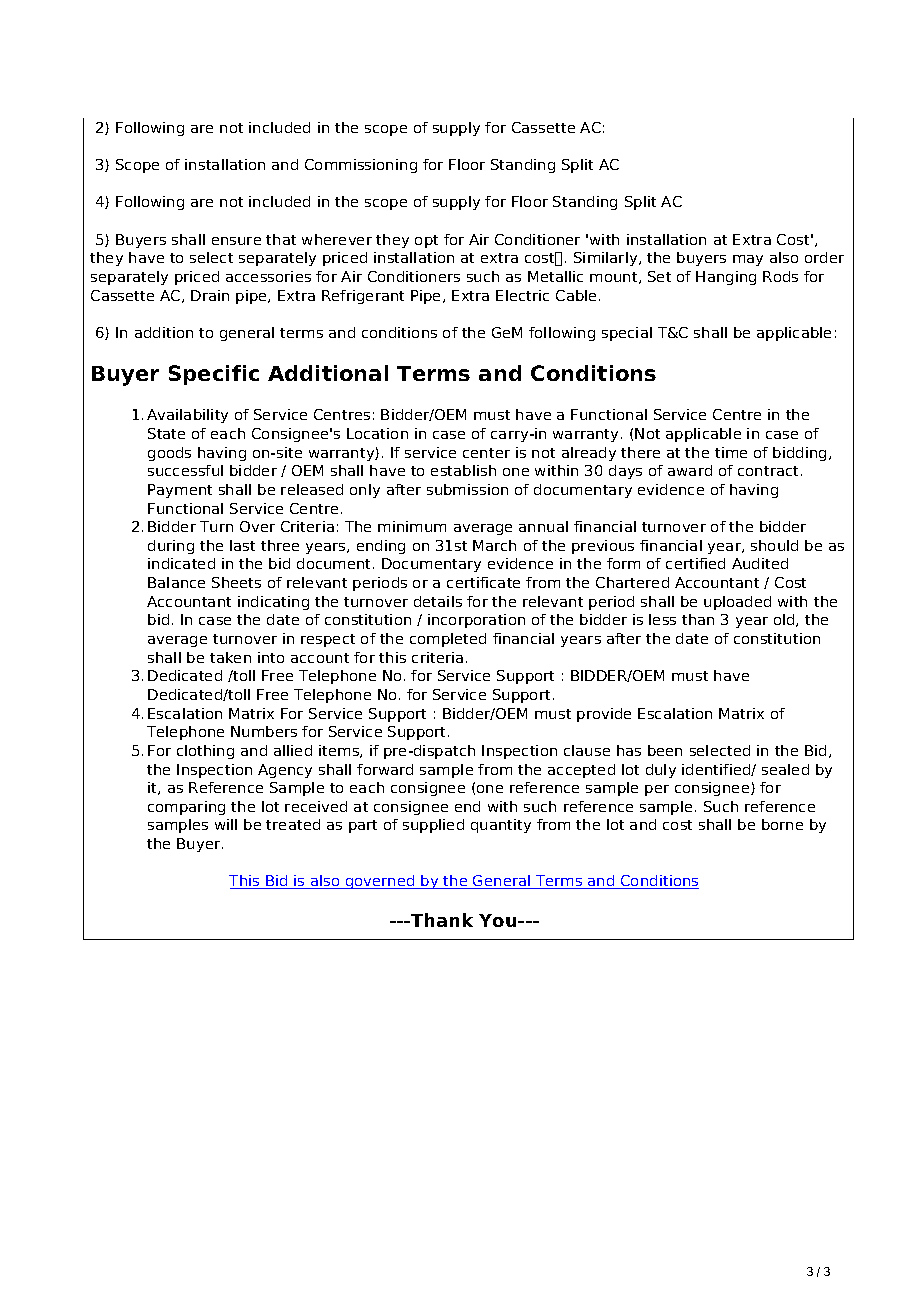  Describe the element at coordinates (226, 824) in the screenshot. I see `will` at that location.
